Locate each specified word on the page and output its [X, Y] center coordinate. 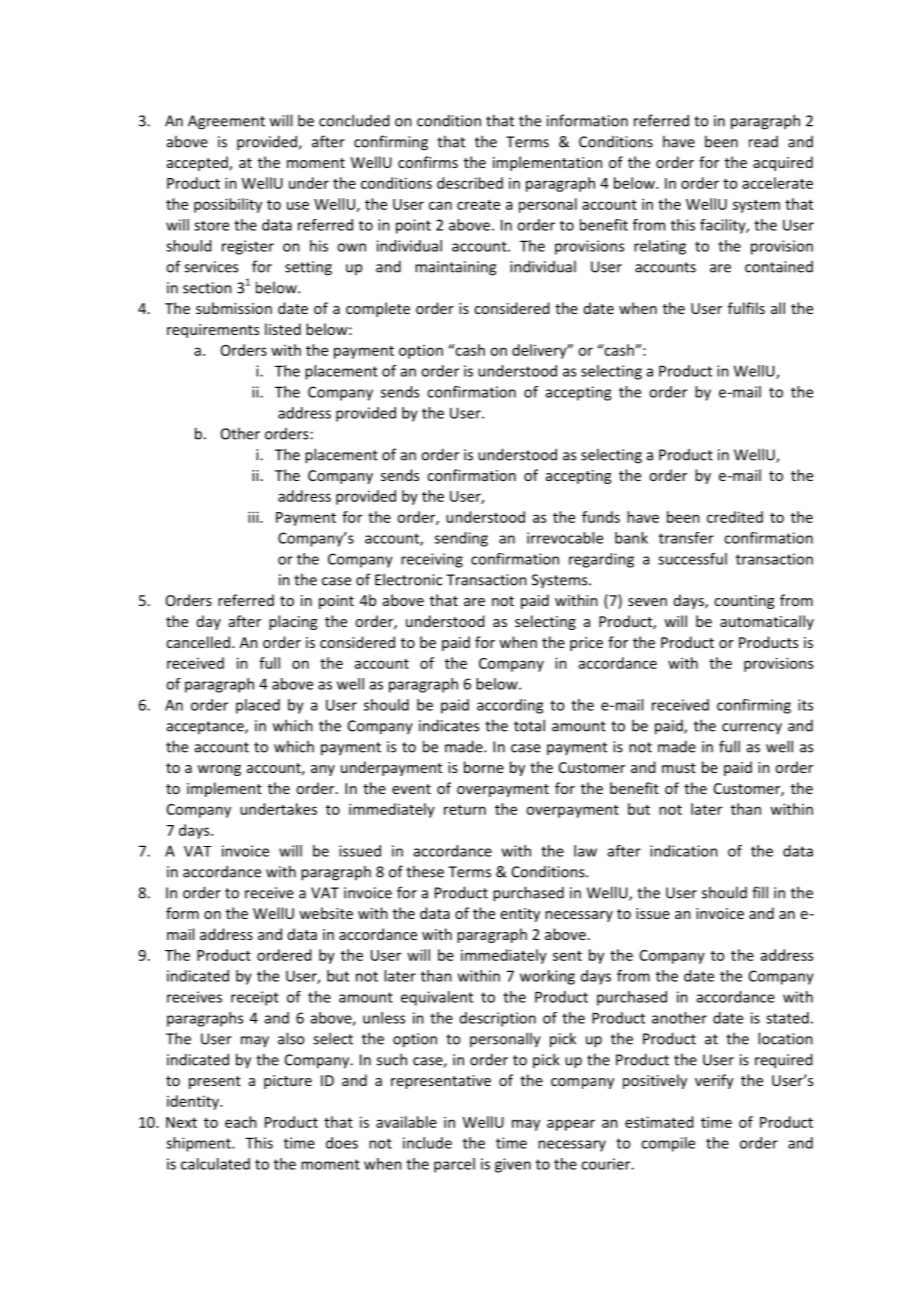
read [763, 142]
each [241, 1122]
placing [293, 622]
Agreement [226, 122]
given [513, 1165]
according [510, 706]
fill [760, 892]
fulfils [746, 308]
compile [668, 1144]
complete [378, 309]
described [470, 183]
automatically [767, 622]
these [425, 871]
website [326, 913]
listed [283, 329]
